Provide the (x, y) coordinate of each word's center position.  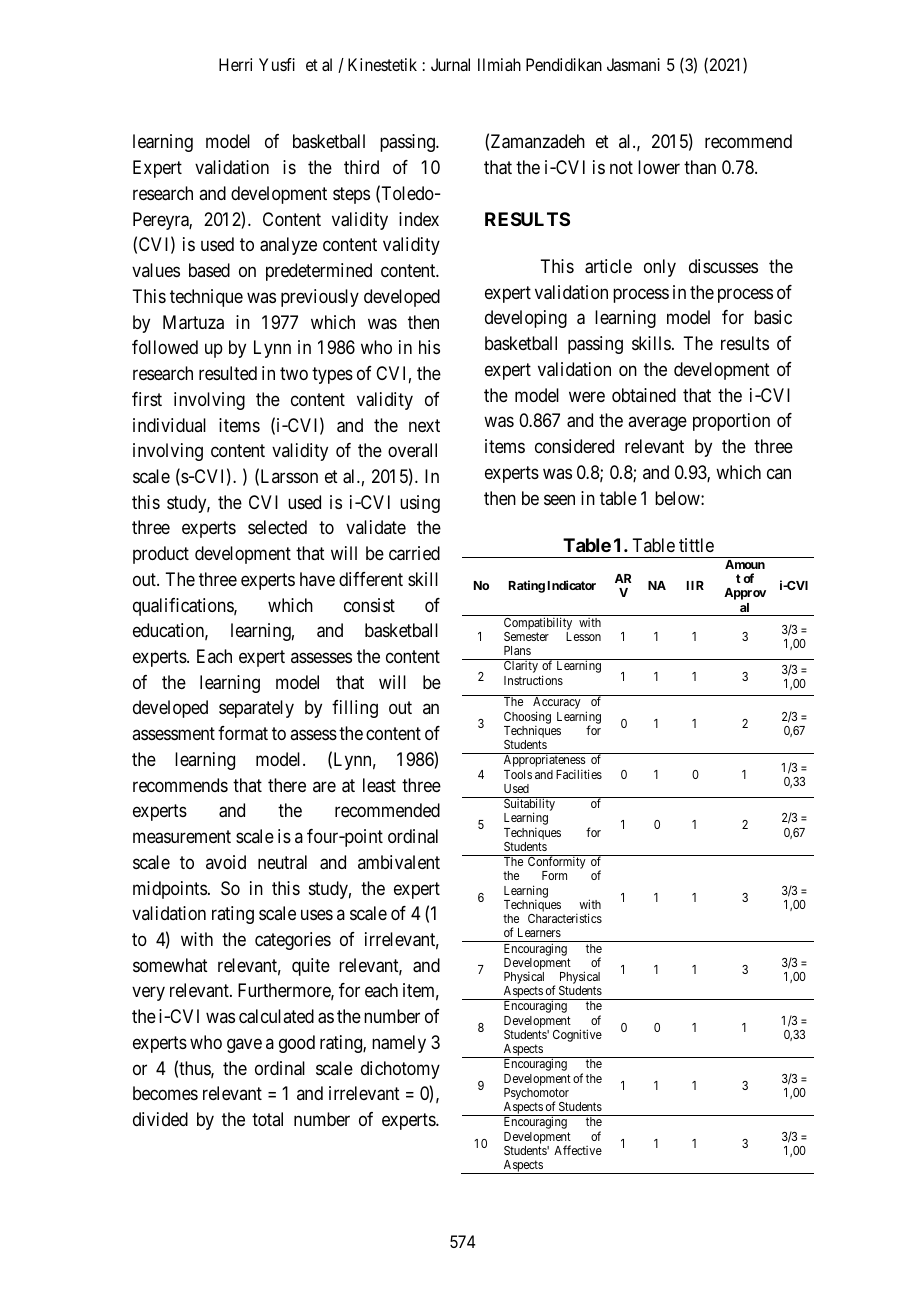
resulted (228, 373)
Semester (526, 636)
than (700, 167)
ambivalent (399, 862)
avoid (226, 862)
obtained (644, 395)
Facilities (579, 774)
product (161, 555)
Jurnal (450, 64)
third (361, 167)
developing (526, 319)
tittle (696, 545)
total (267, 1119)
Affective (578, 1150)
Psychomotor (536, 1095)
